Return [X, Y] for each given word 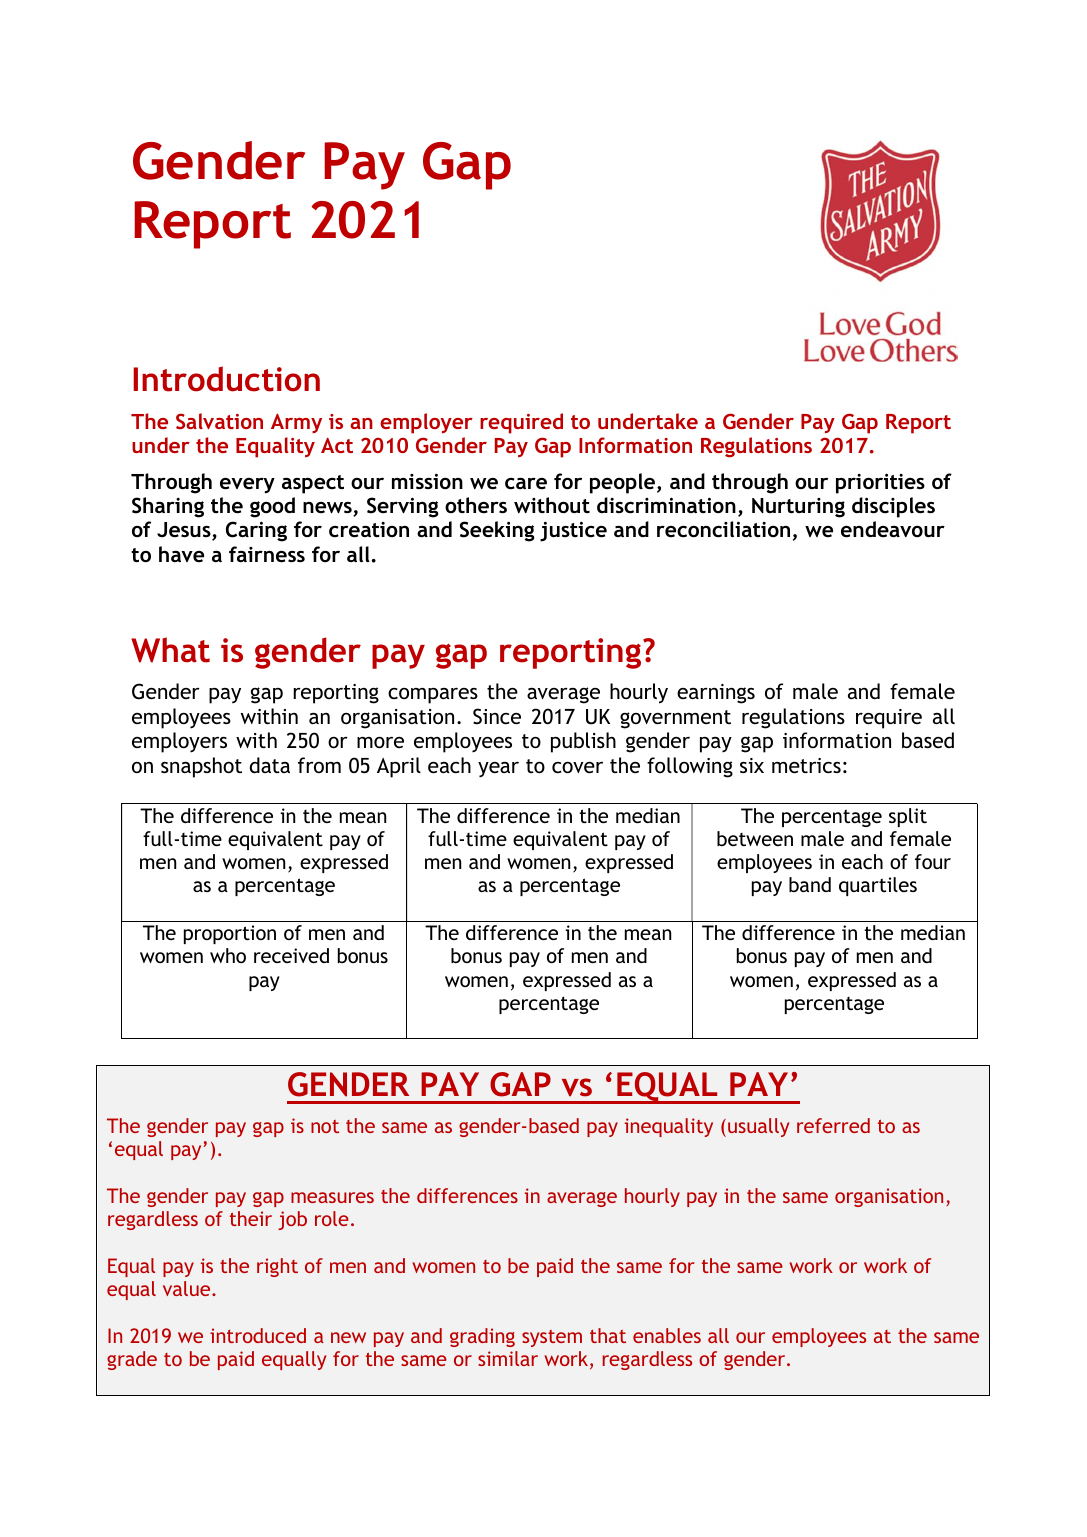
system [552, 1338]
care [526, 483]
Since [497, 716]
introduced [258, 1335]
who [228, 955]
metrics [806, 765]
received [291, 955]
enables [667, 1335]
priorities [880, 483]
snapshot [201, 767]
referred [833, 1125]
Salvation [219, 421]
